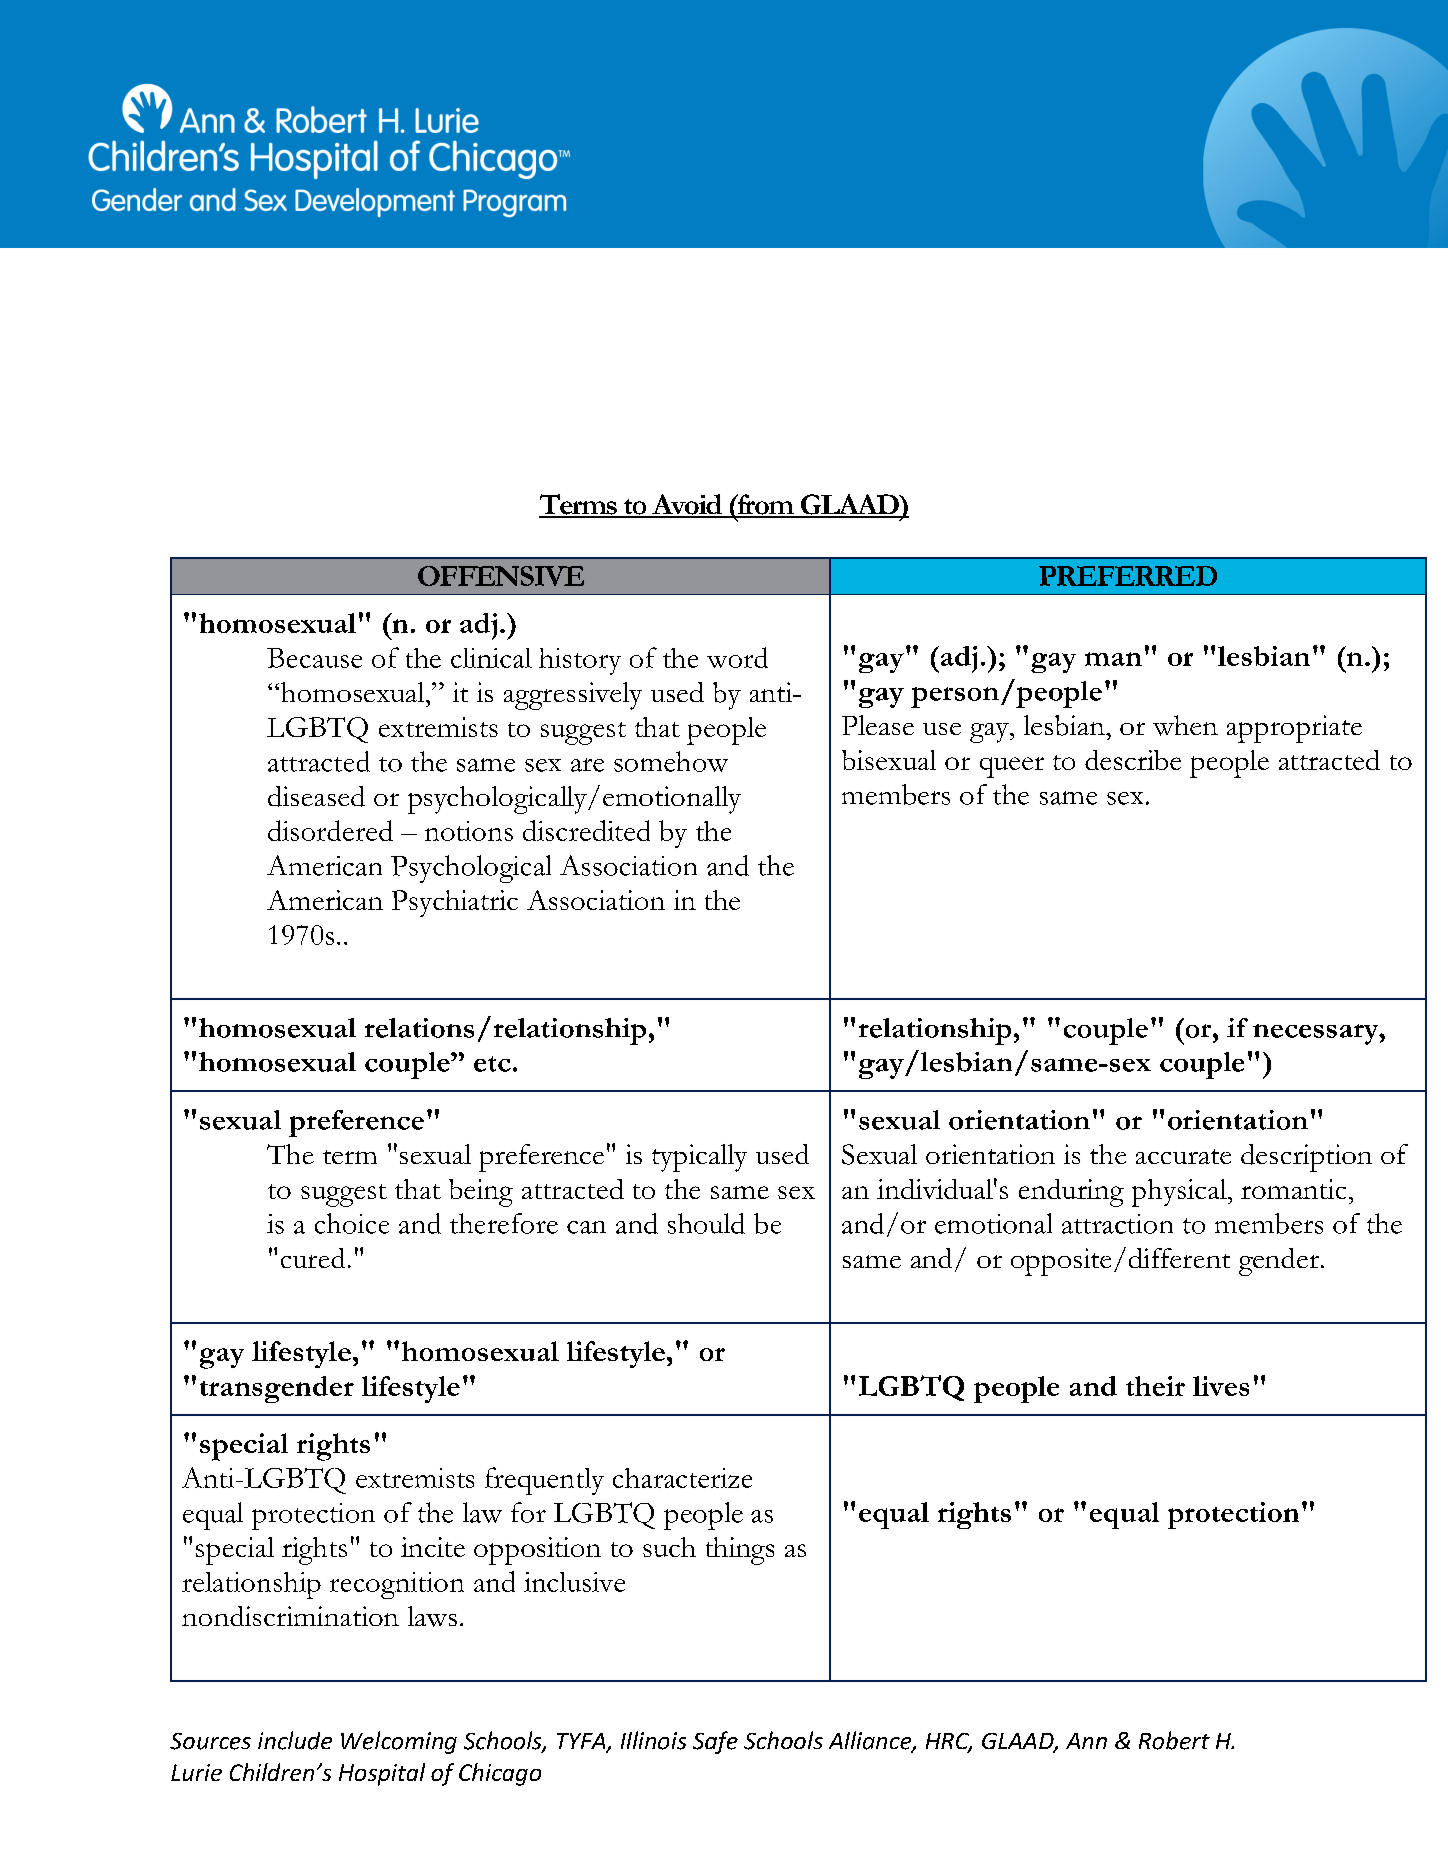 The image size is (1448, 1873). Describe the element at coordinates (433, 1547) in the screenshot. I see `incite` at that location.
